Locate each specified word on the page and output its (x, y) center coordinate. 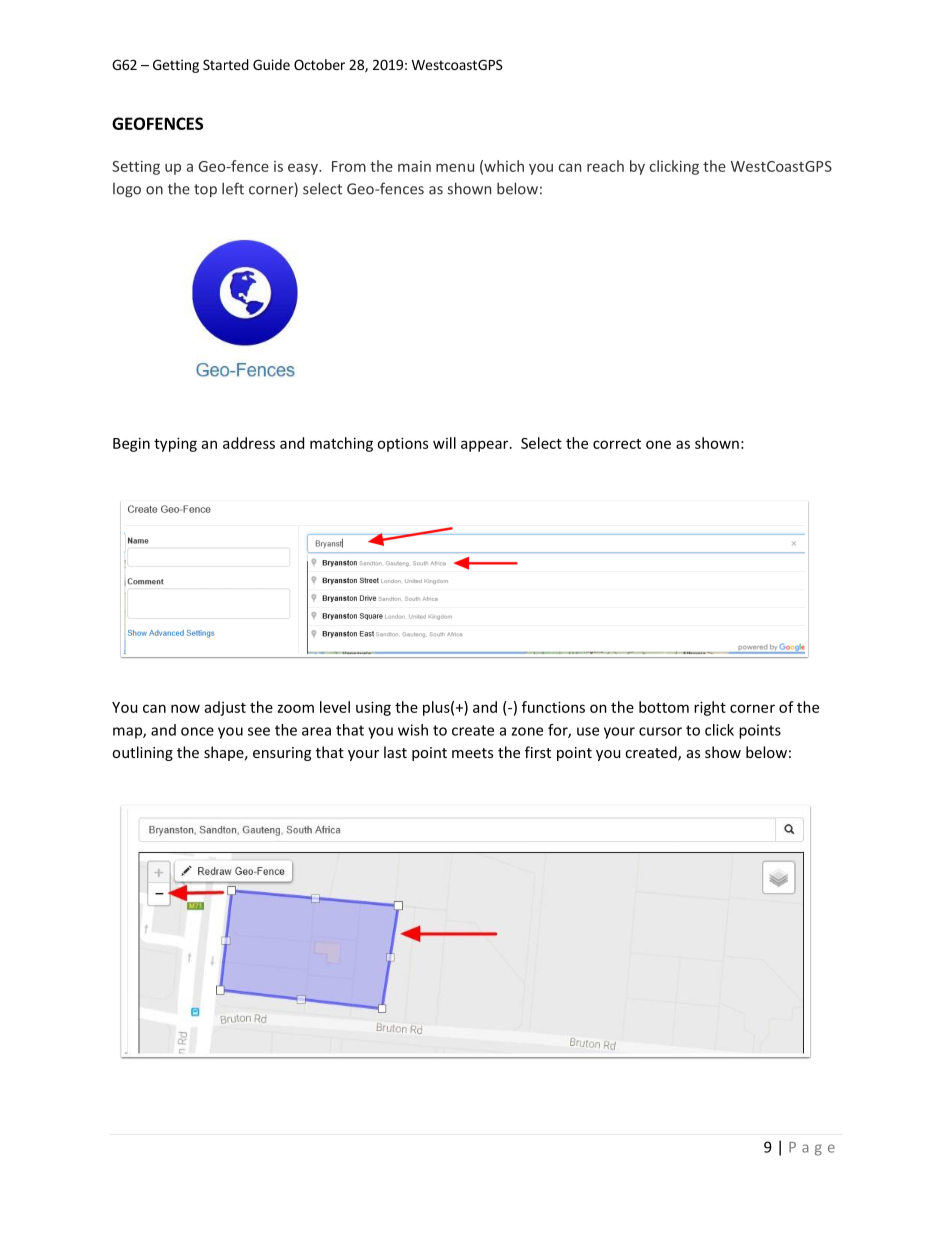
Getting (176, 66)
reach (605, 166)
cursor (660, 731)
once (197, 731)
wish (413, 730)
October (319, 64)
